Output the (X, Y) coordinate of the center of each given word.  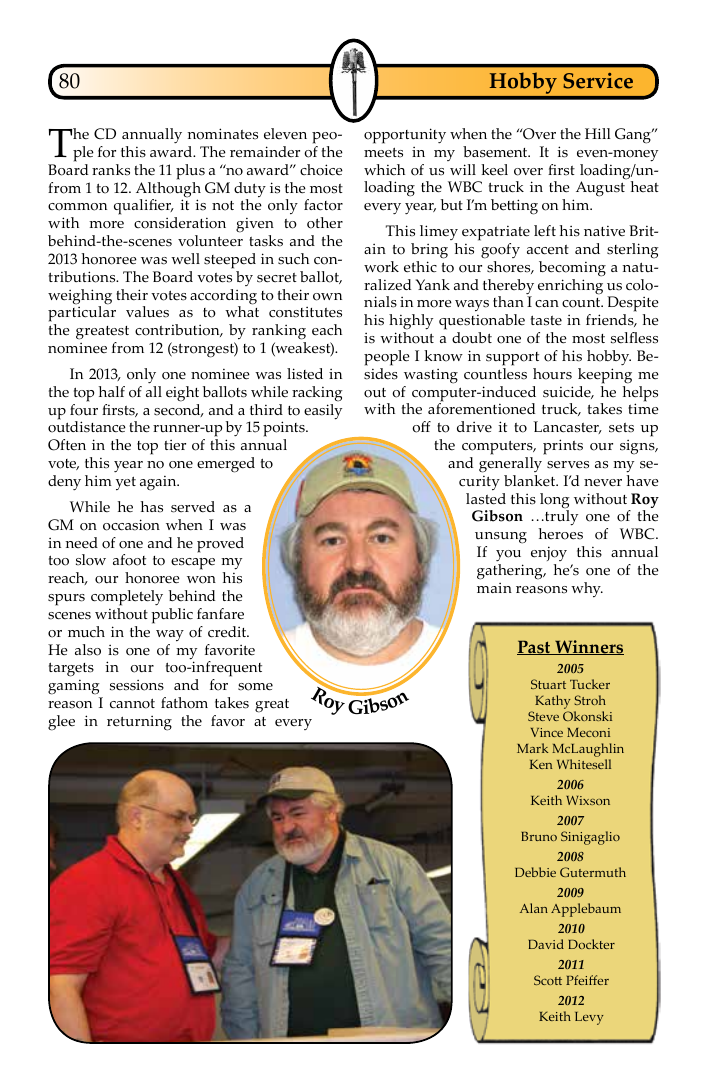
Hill (598, 133)
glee (61, 723)
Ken (541, 764)
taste (546, 320)
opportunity (405, 136)
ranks (111, 170)
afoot (129, 560)
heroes (561, 534)
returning (139, 723)
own (327, 297)
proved (220, 545)
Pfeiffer (587, 980)
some (255, 687)
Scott (548, 980)
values (147, 312)
